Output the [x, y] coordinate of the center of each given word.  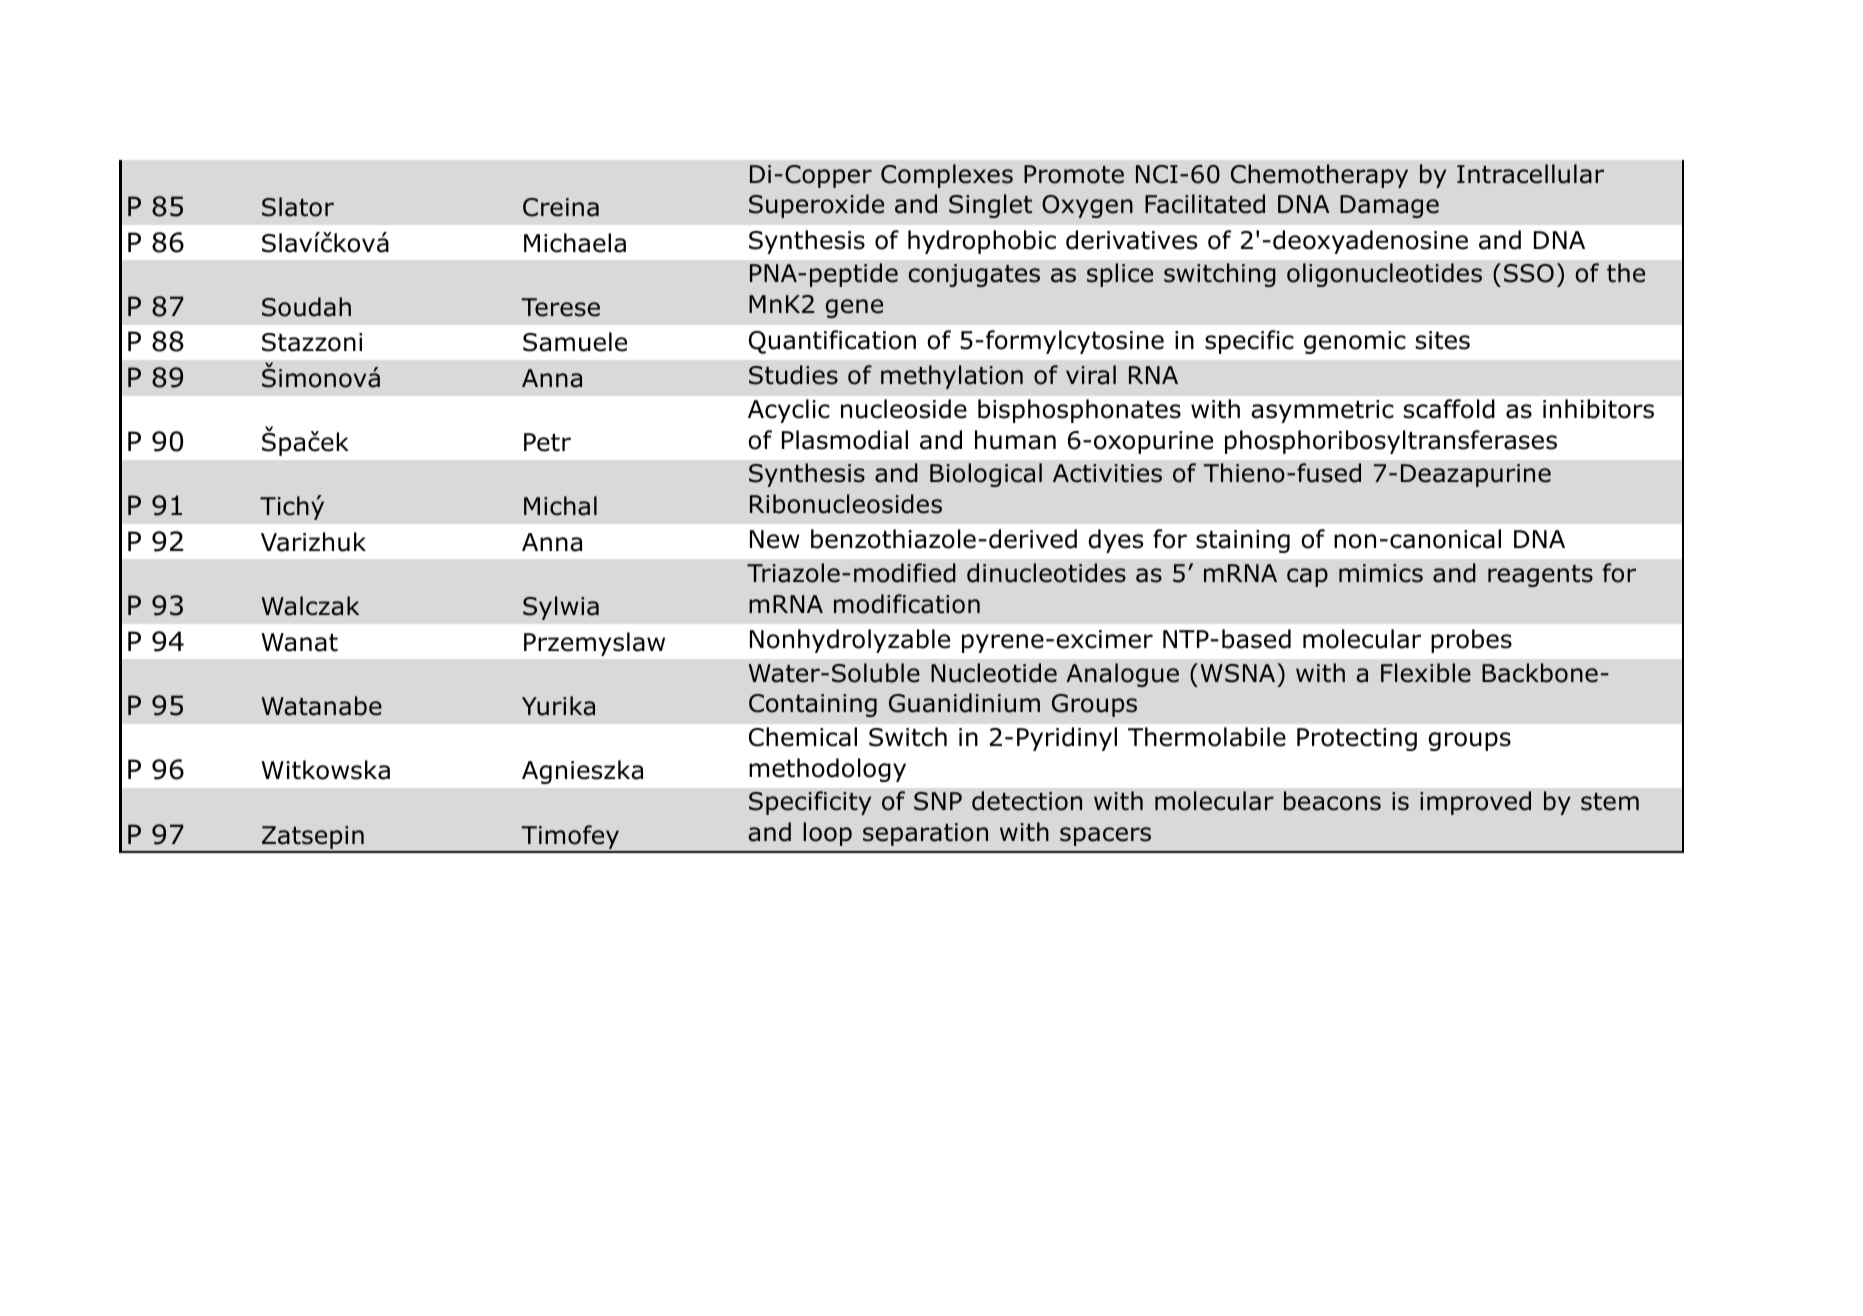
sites [1443, 340]
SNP [938, 801]
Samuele [575, 342]
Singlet [990, 206]
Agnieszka [582, 772]
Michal [560, 506]
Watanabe [321, 706]
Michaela [575, 243]
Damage [1389, 206]
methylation [952, 377]
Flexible [1426, 673]
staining [1243, 541]
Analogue [1122, 675]
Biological [986, 475]
